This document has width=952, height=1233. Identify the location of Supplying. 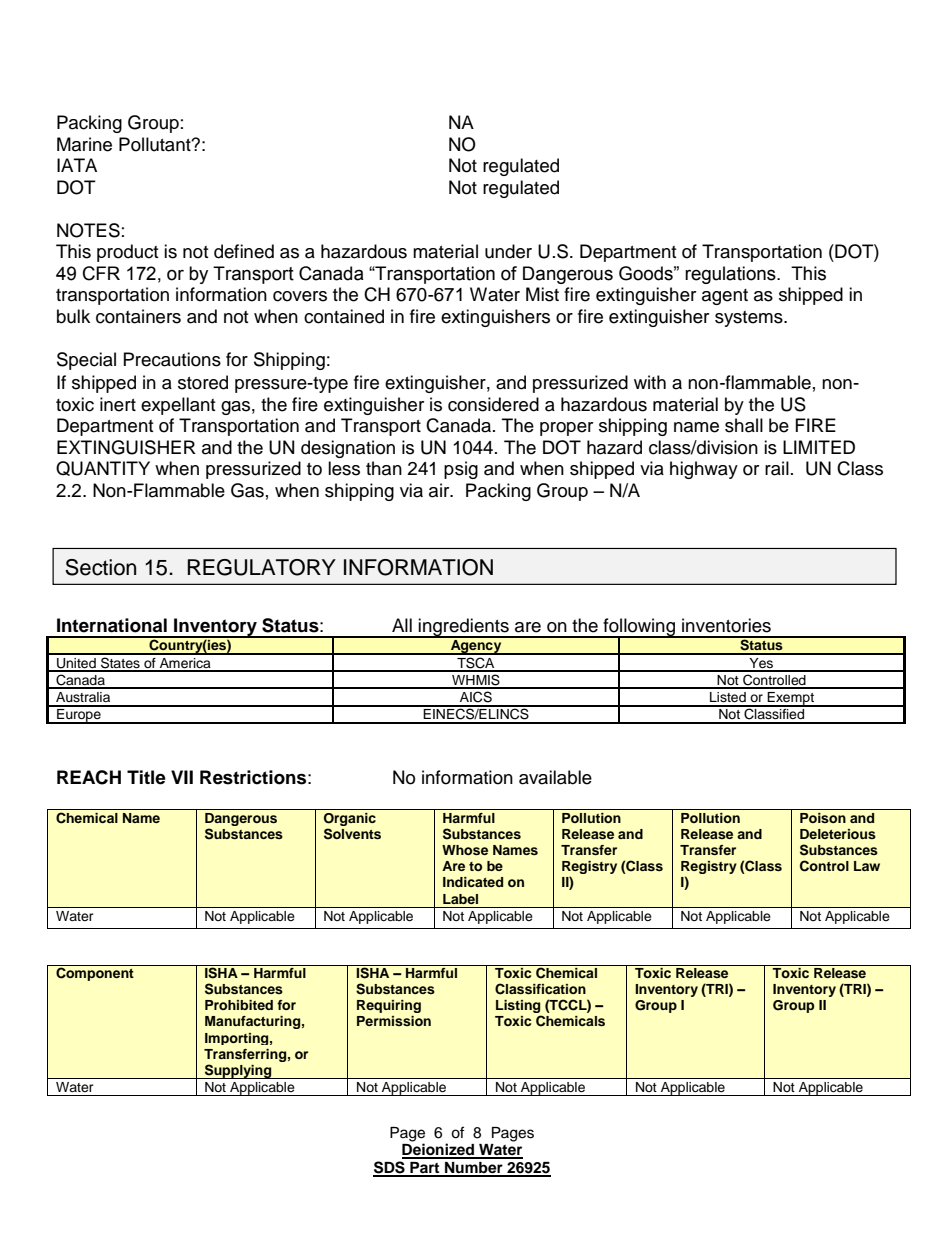
(238, 1071).
